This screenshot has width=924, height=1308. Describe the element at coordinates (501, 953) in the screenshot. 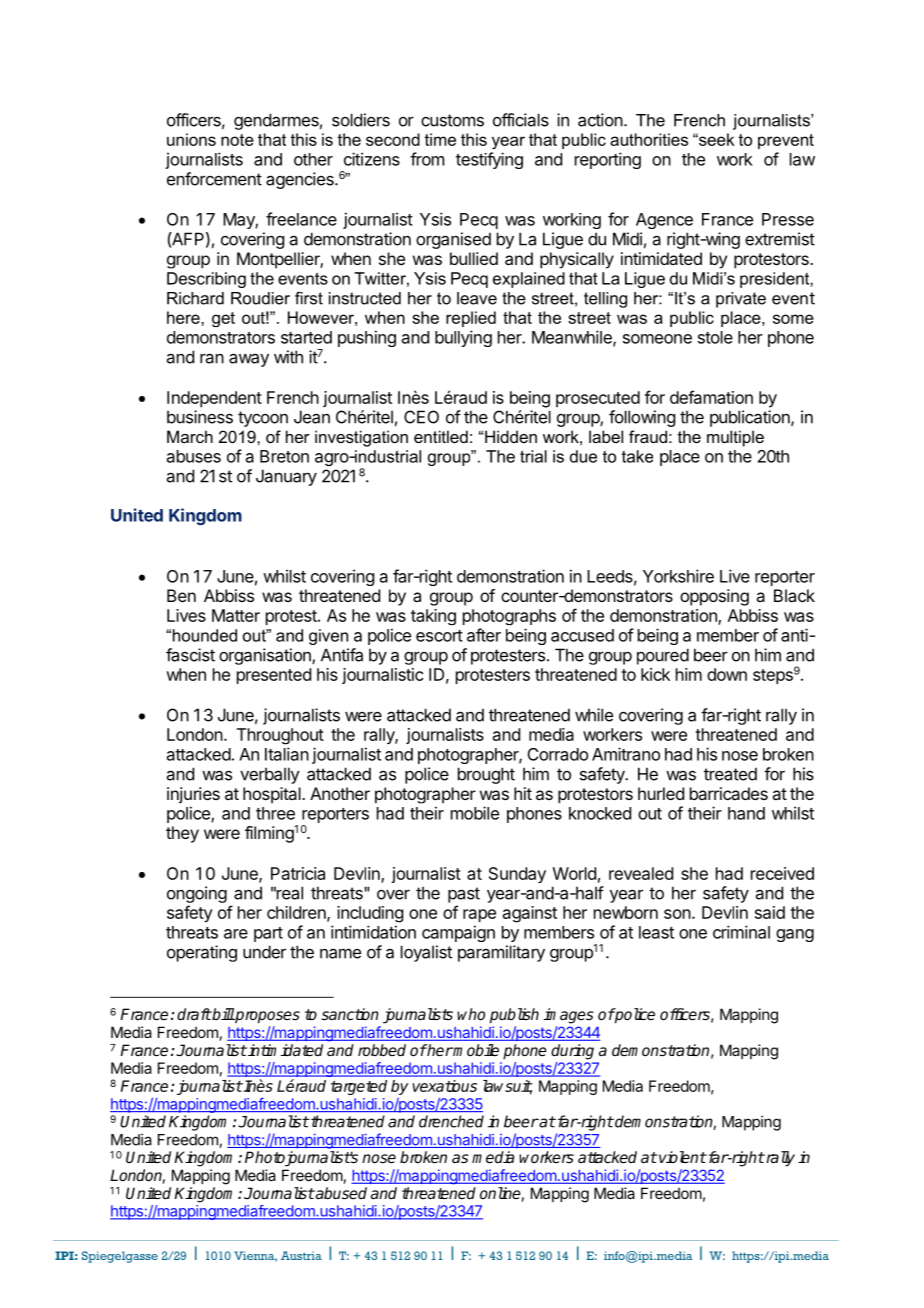

I see `paramilitary` at that location.
